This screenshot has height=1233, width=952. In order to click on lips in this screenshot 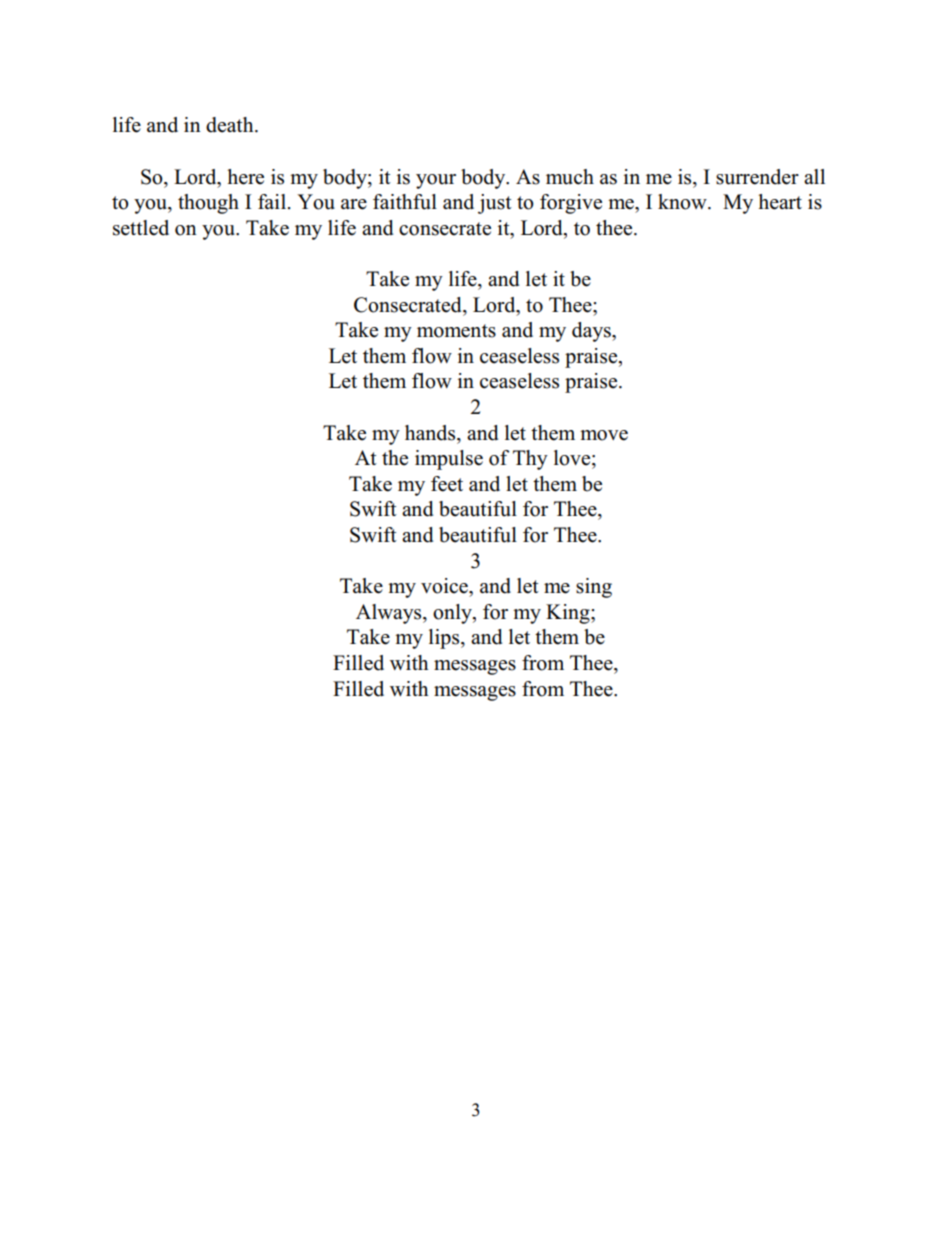, I will do `click(445, 639)`.
